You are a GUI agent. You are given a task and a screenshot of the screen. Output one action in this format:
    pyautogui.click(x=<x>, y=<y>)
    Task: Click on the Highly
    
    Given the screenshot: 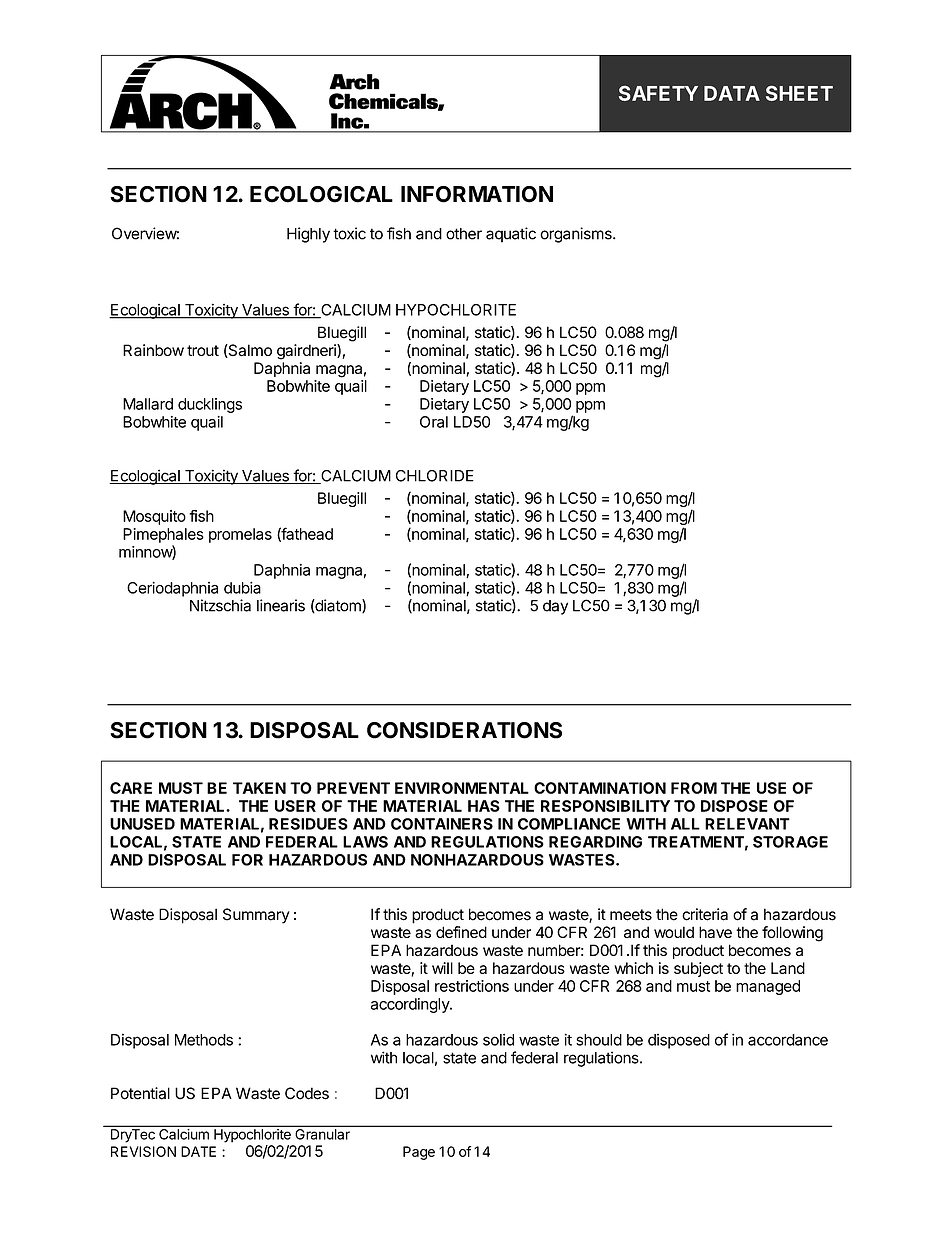 What is the action you would take?
    pyautogui.click(x=308, y=235)
